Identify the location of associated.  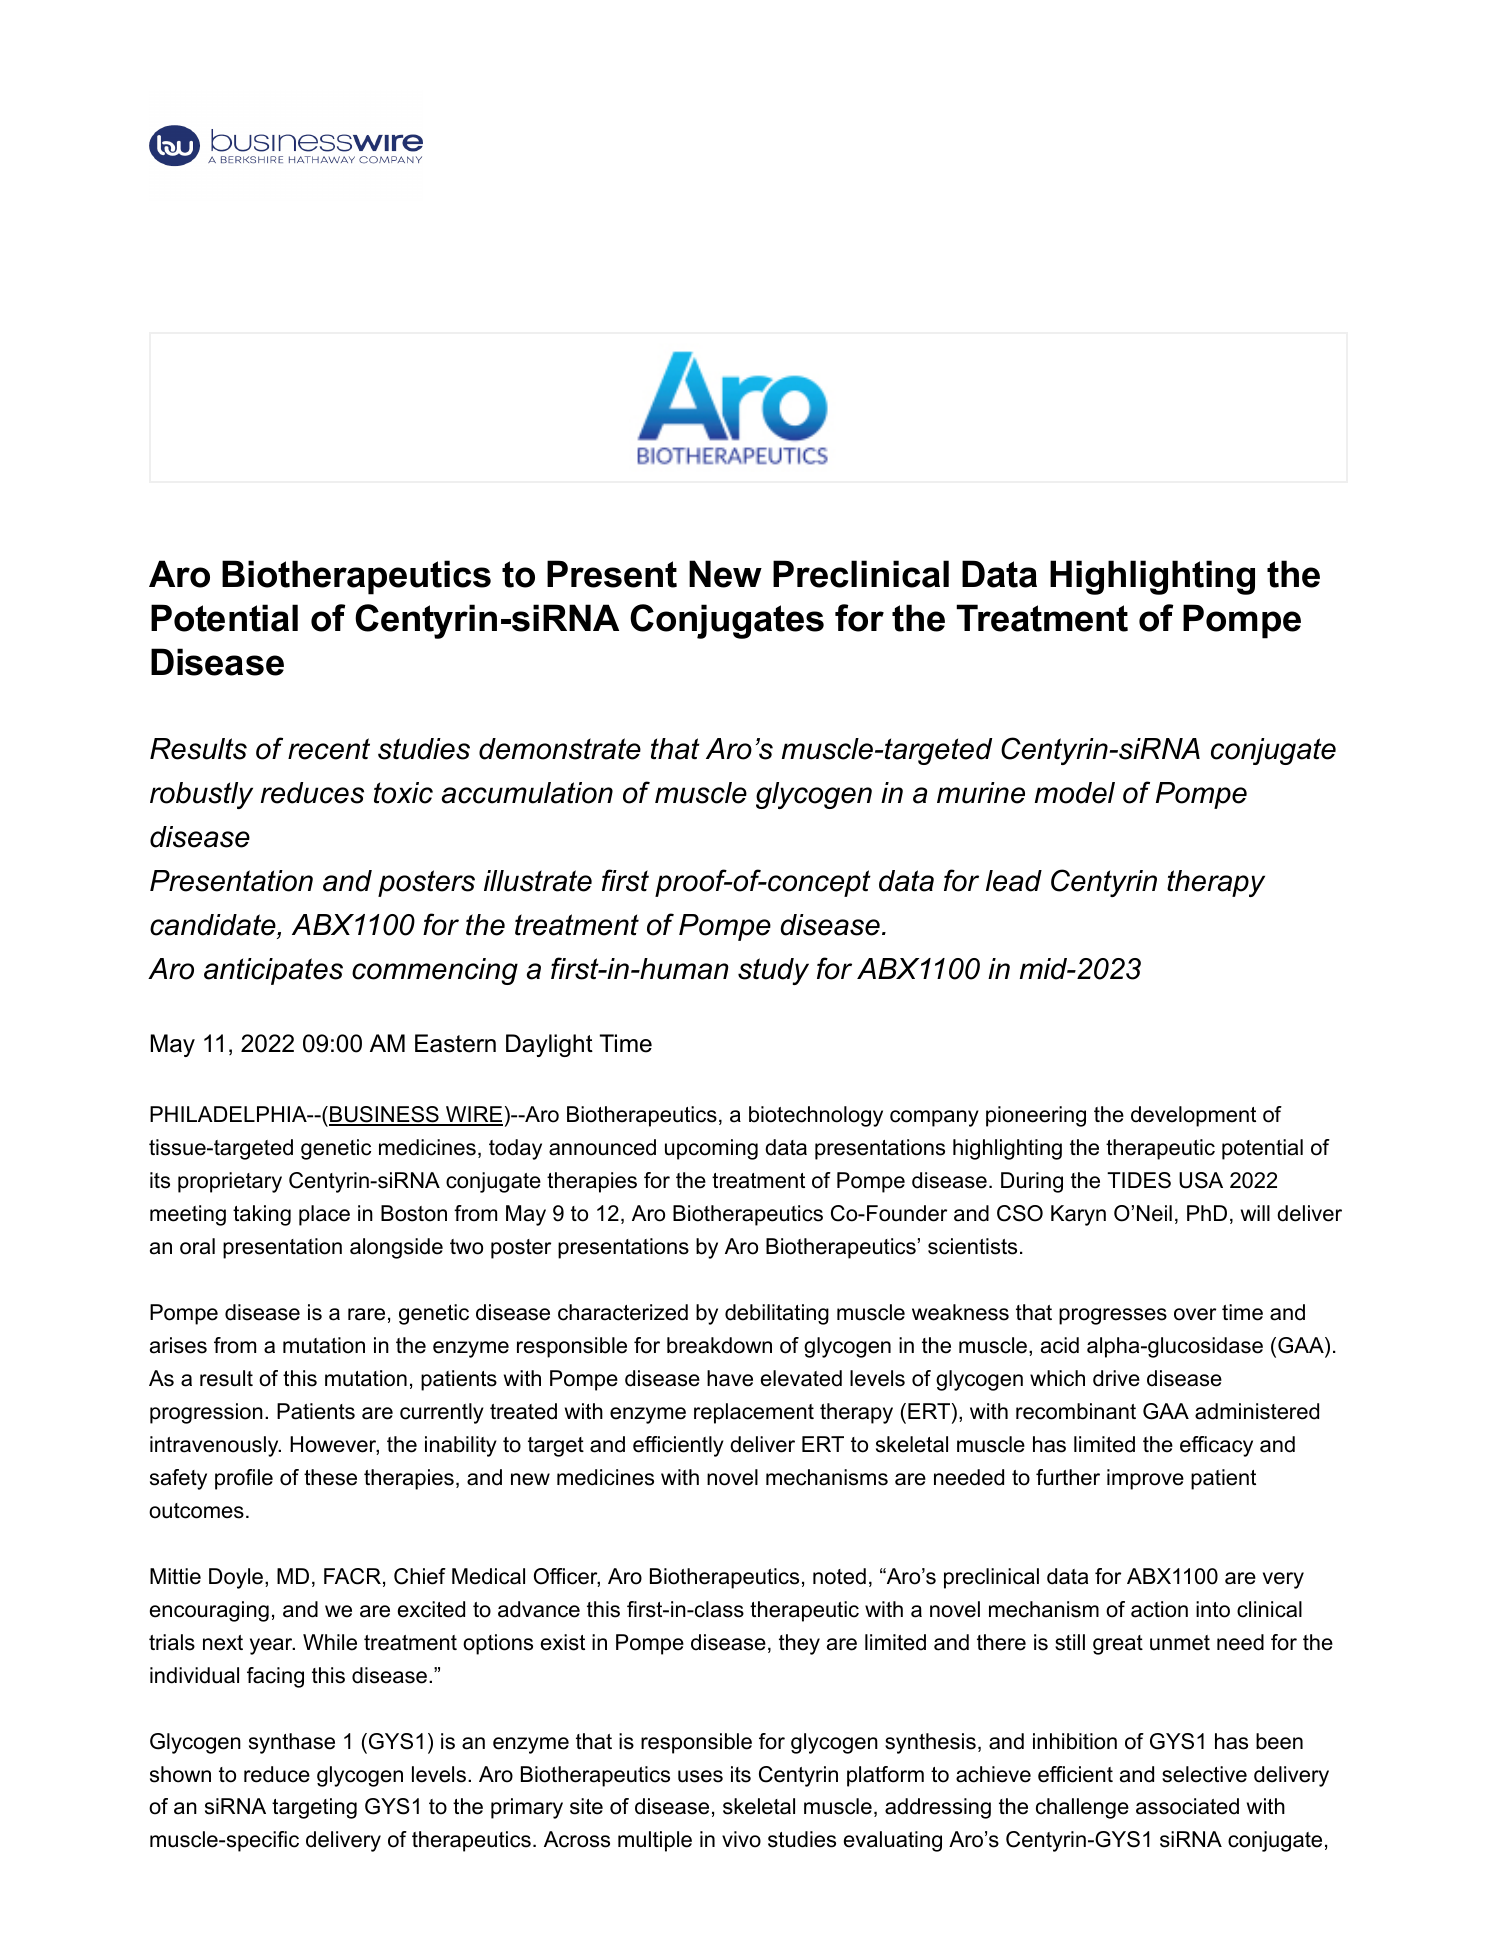
(1187, 1806).
